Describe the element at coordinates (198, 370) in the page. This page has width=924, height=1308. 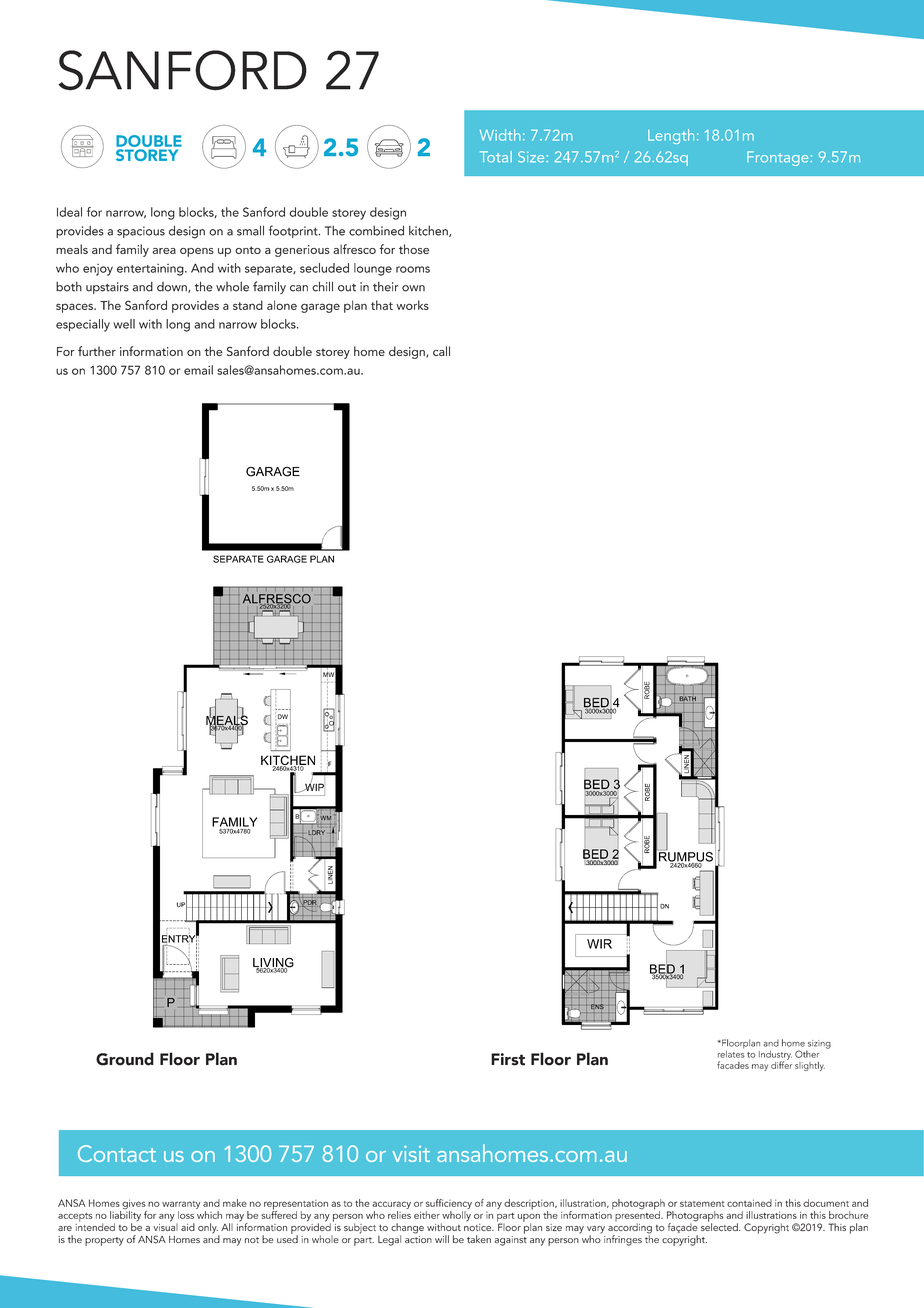
I see `email` at that location.
